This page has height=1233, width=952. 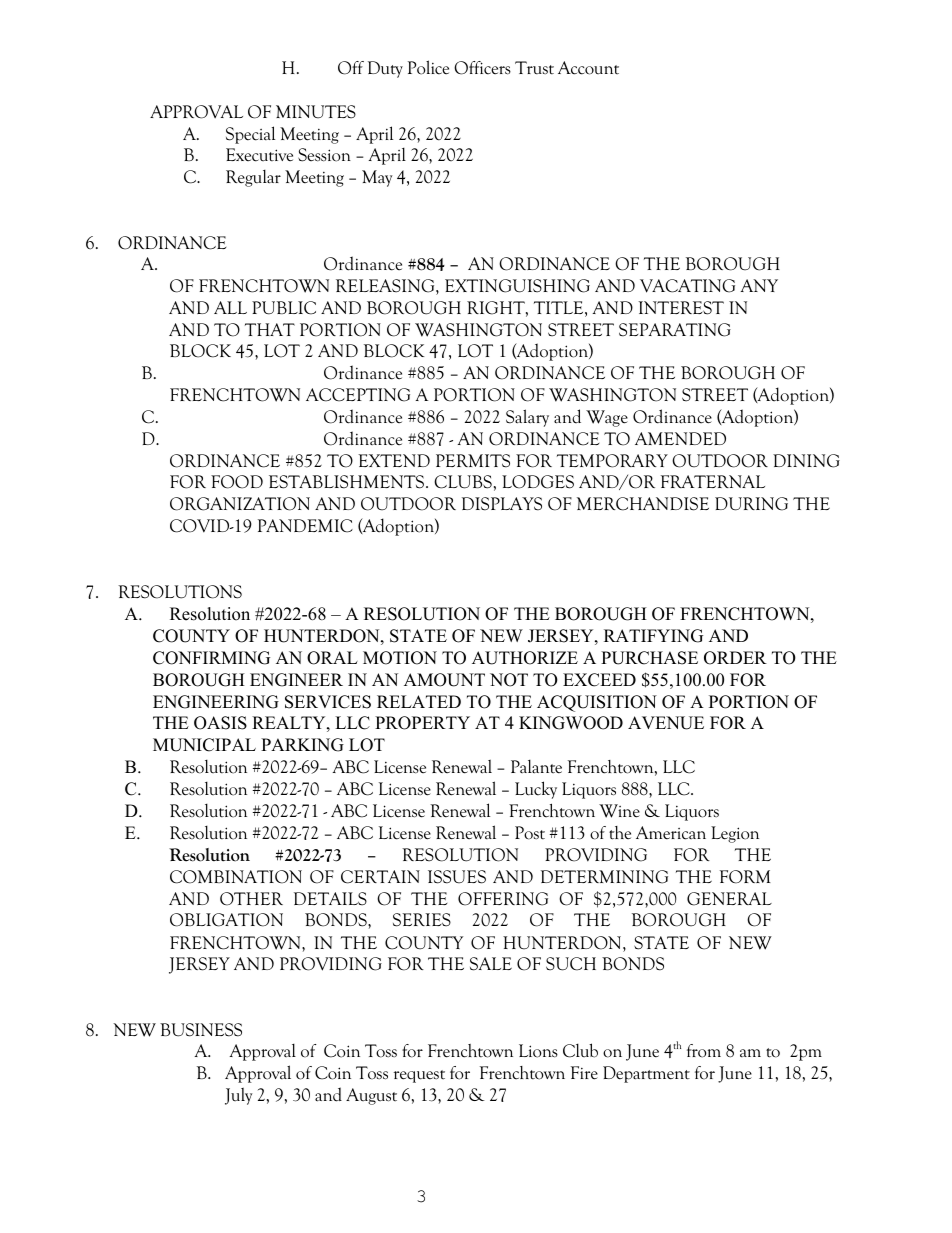 I want to click on MINUTES, so click(x=316, y=112).
